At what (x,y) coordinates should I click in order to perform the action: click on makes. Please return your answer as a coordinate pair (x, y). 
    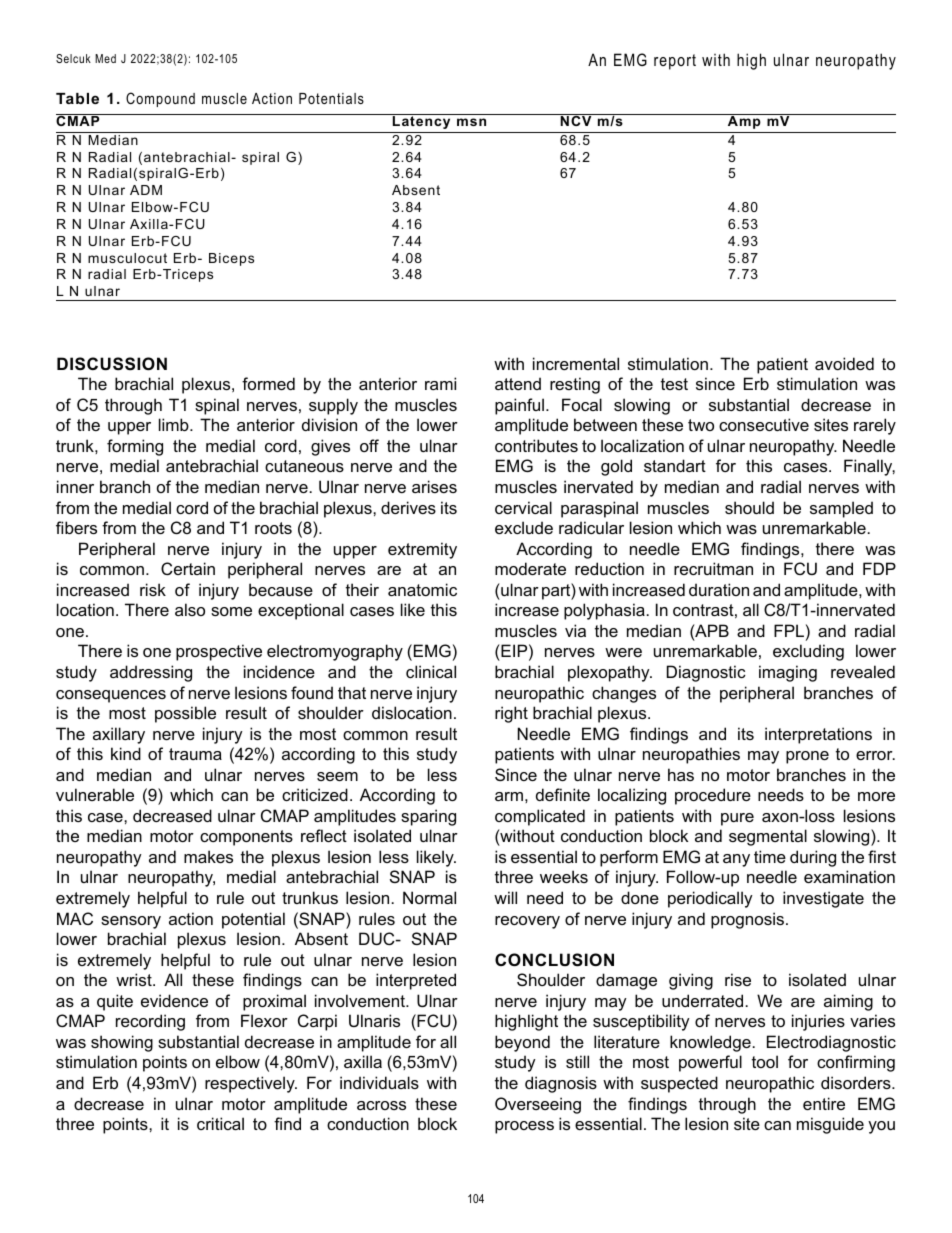
    Looking at the image, I should click on (208, 856).
